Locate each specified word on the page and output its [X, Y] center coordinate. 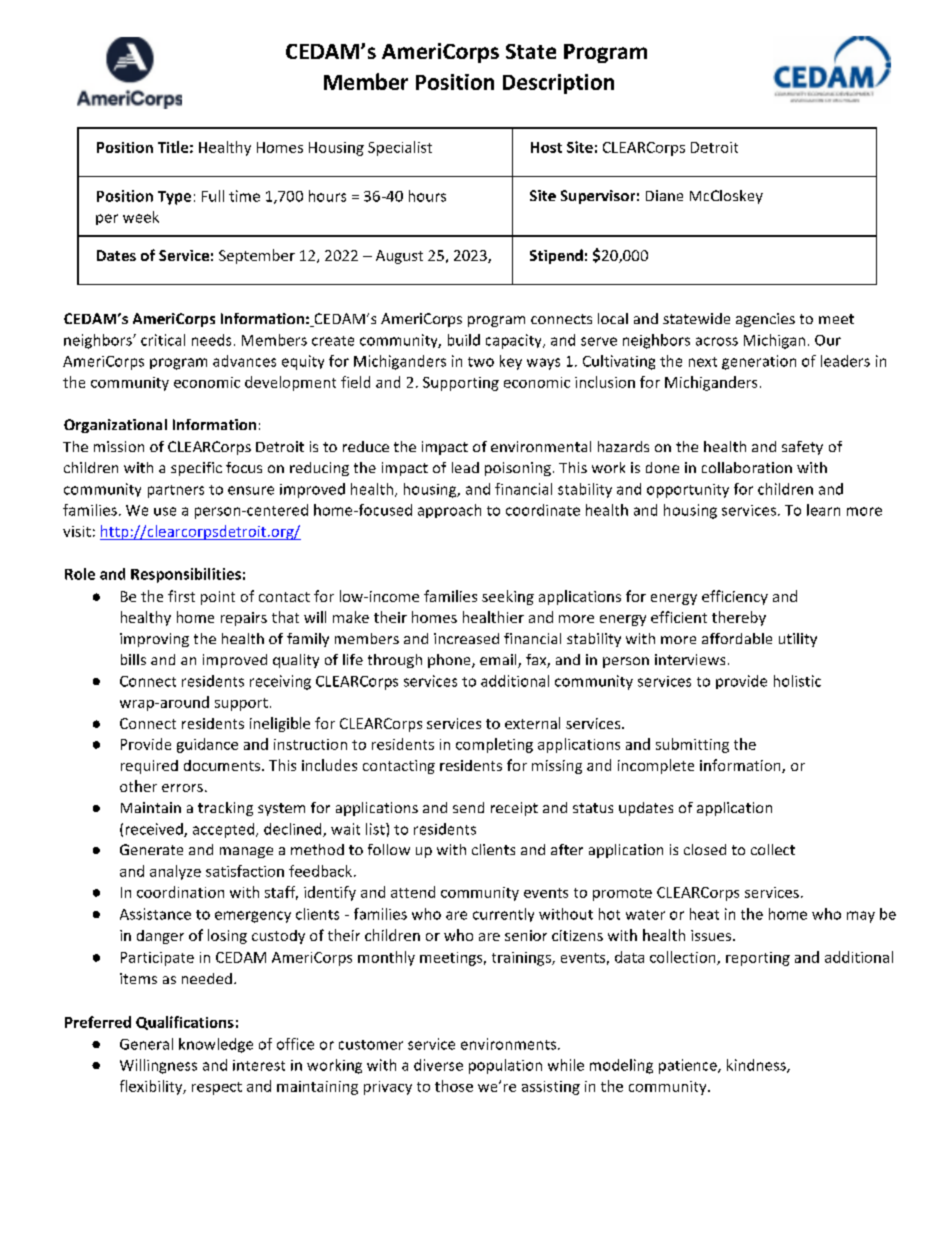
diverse [438, 1065]
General [146, 1044]
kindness [757, 1066]
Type [174, 198]
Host [546, 147]
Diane [664, 195]
